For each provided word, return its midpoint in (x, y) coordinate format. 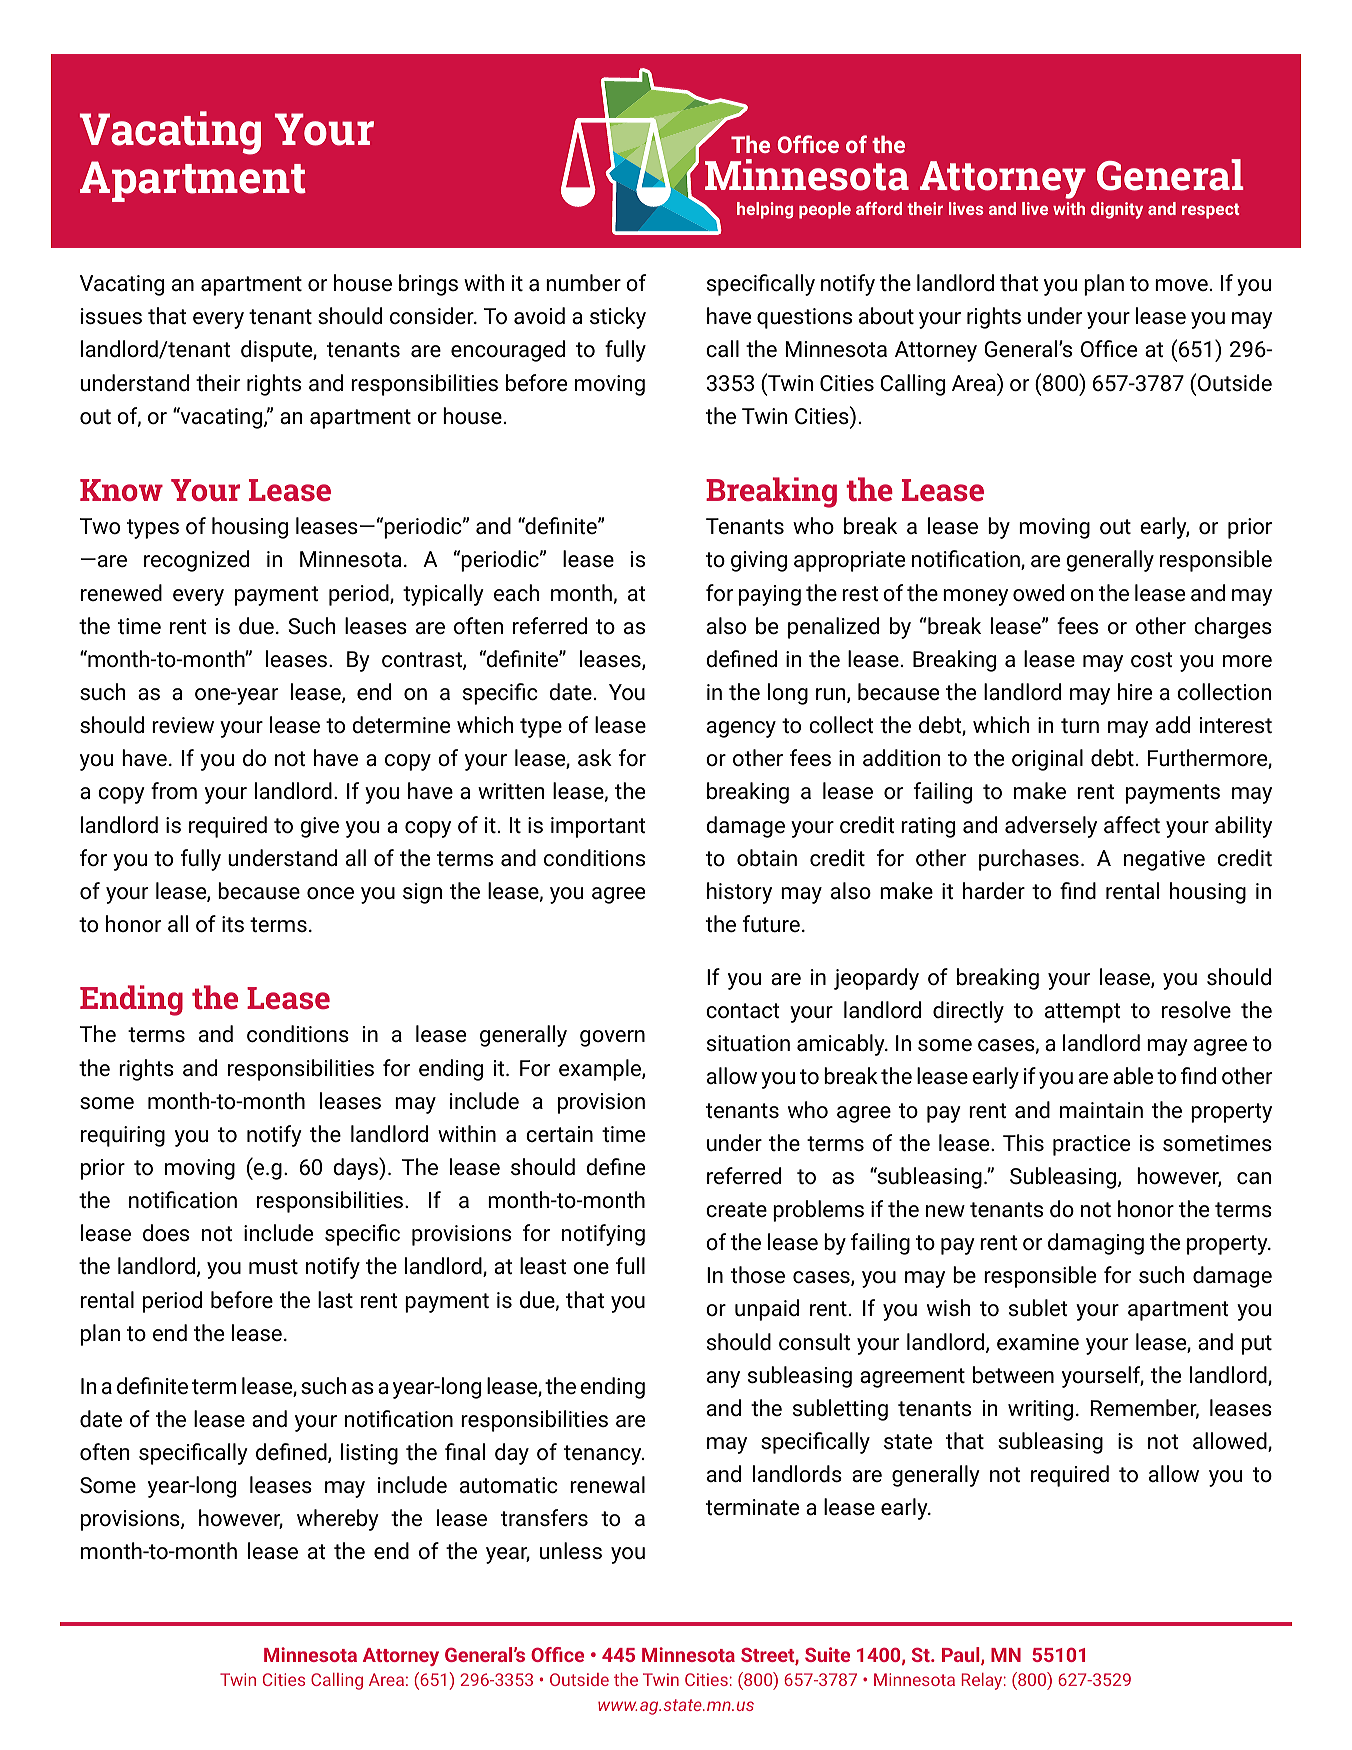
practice (1091, 1145)
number (583, 282)
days (356, 1168)
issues (111, 316)
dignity (1117, 210)
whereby (338, 1520)
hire (1135, 692)
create (736, 1210)
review (183, 725)
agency (741, 729)
